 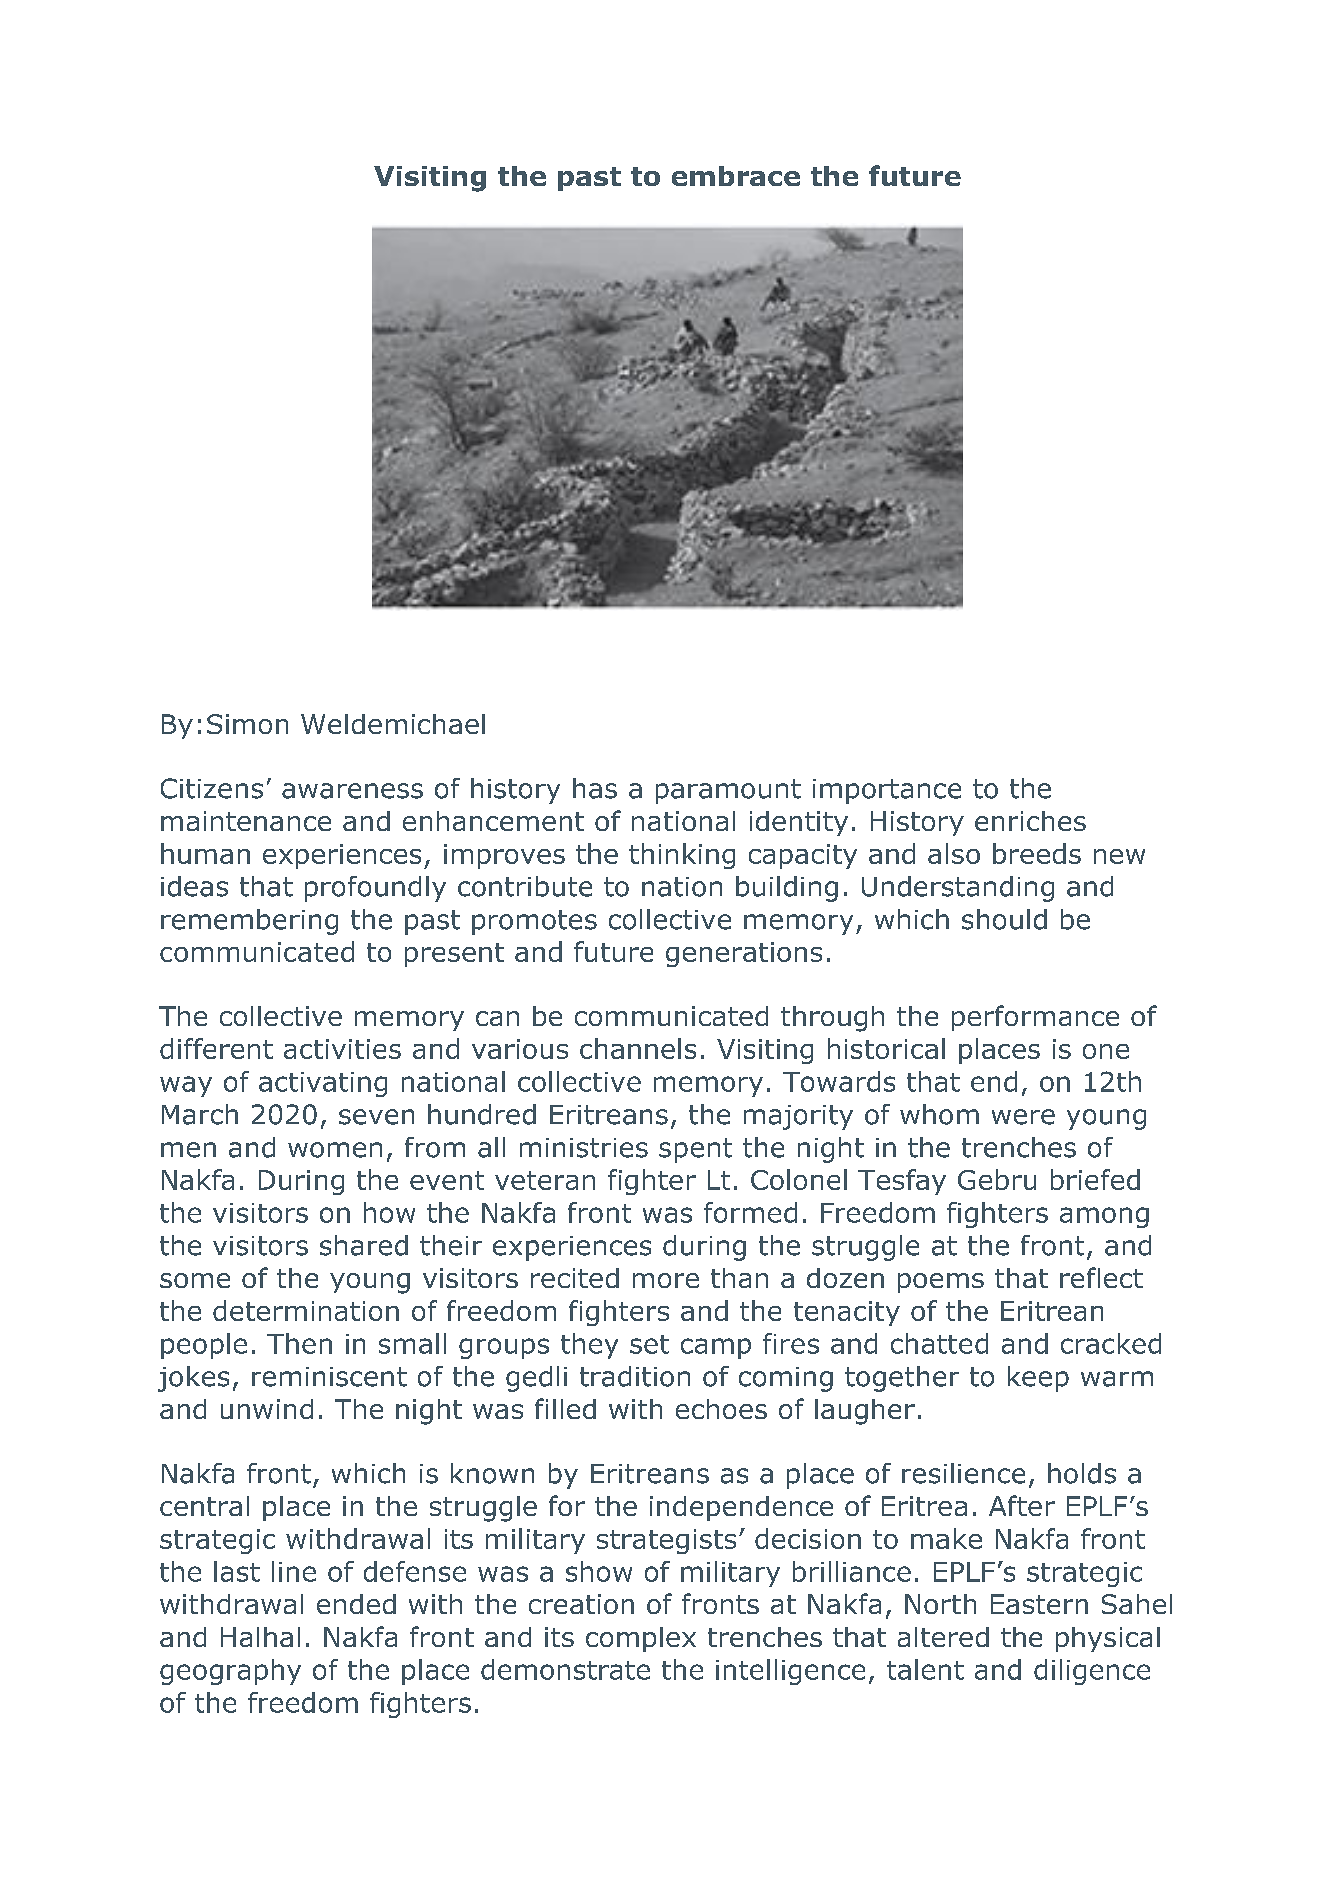 I want to click on complex, so click(x=641, y=1639).
